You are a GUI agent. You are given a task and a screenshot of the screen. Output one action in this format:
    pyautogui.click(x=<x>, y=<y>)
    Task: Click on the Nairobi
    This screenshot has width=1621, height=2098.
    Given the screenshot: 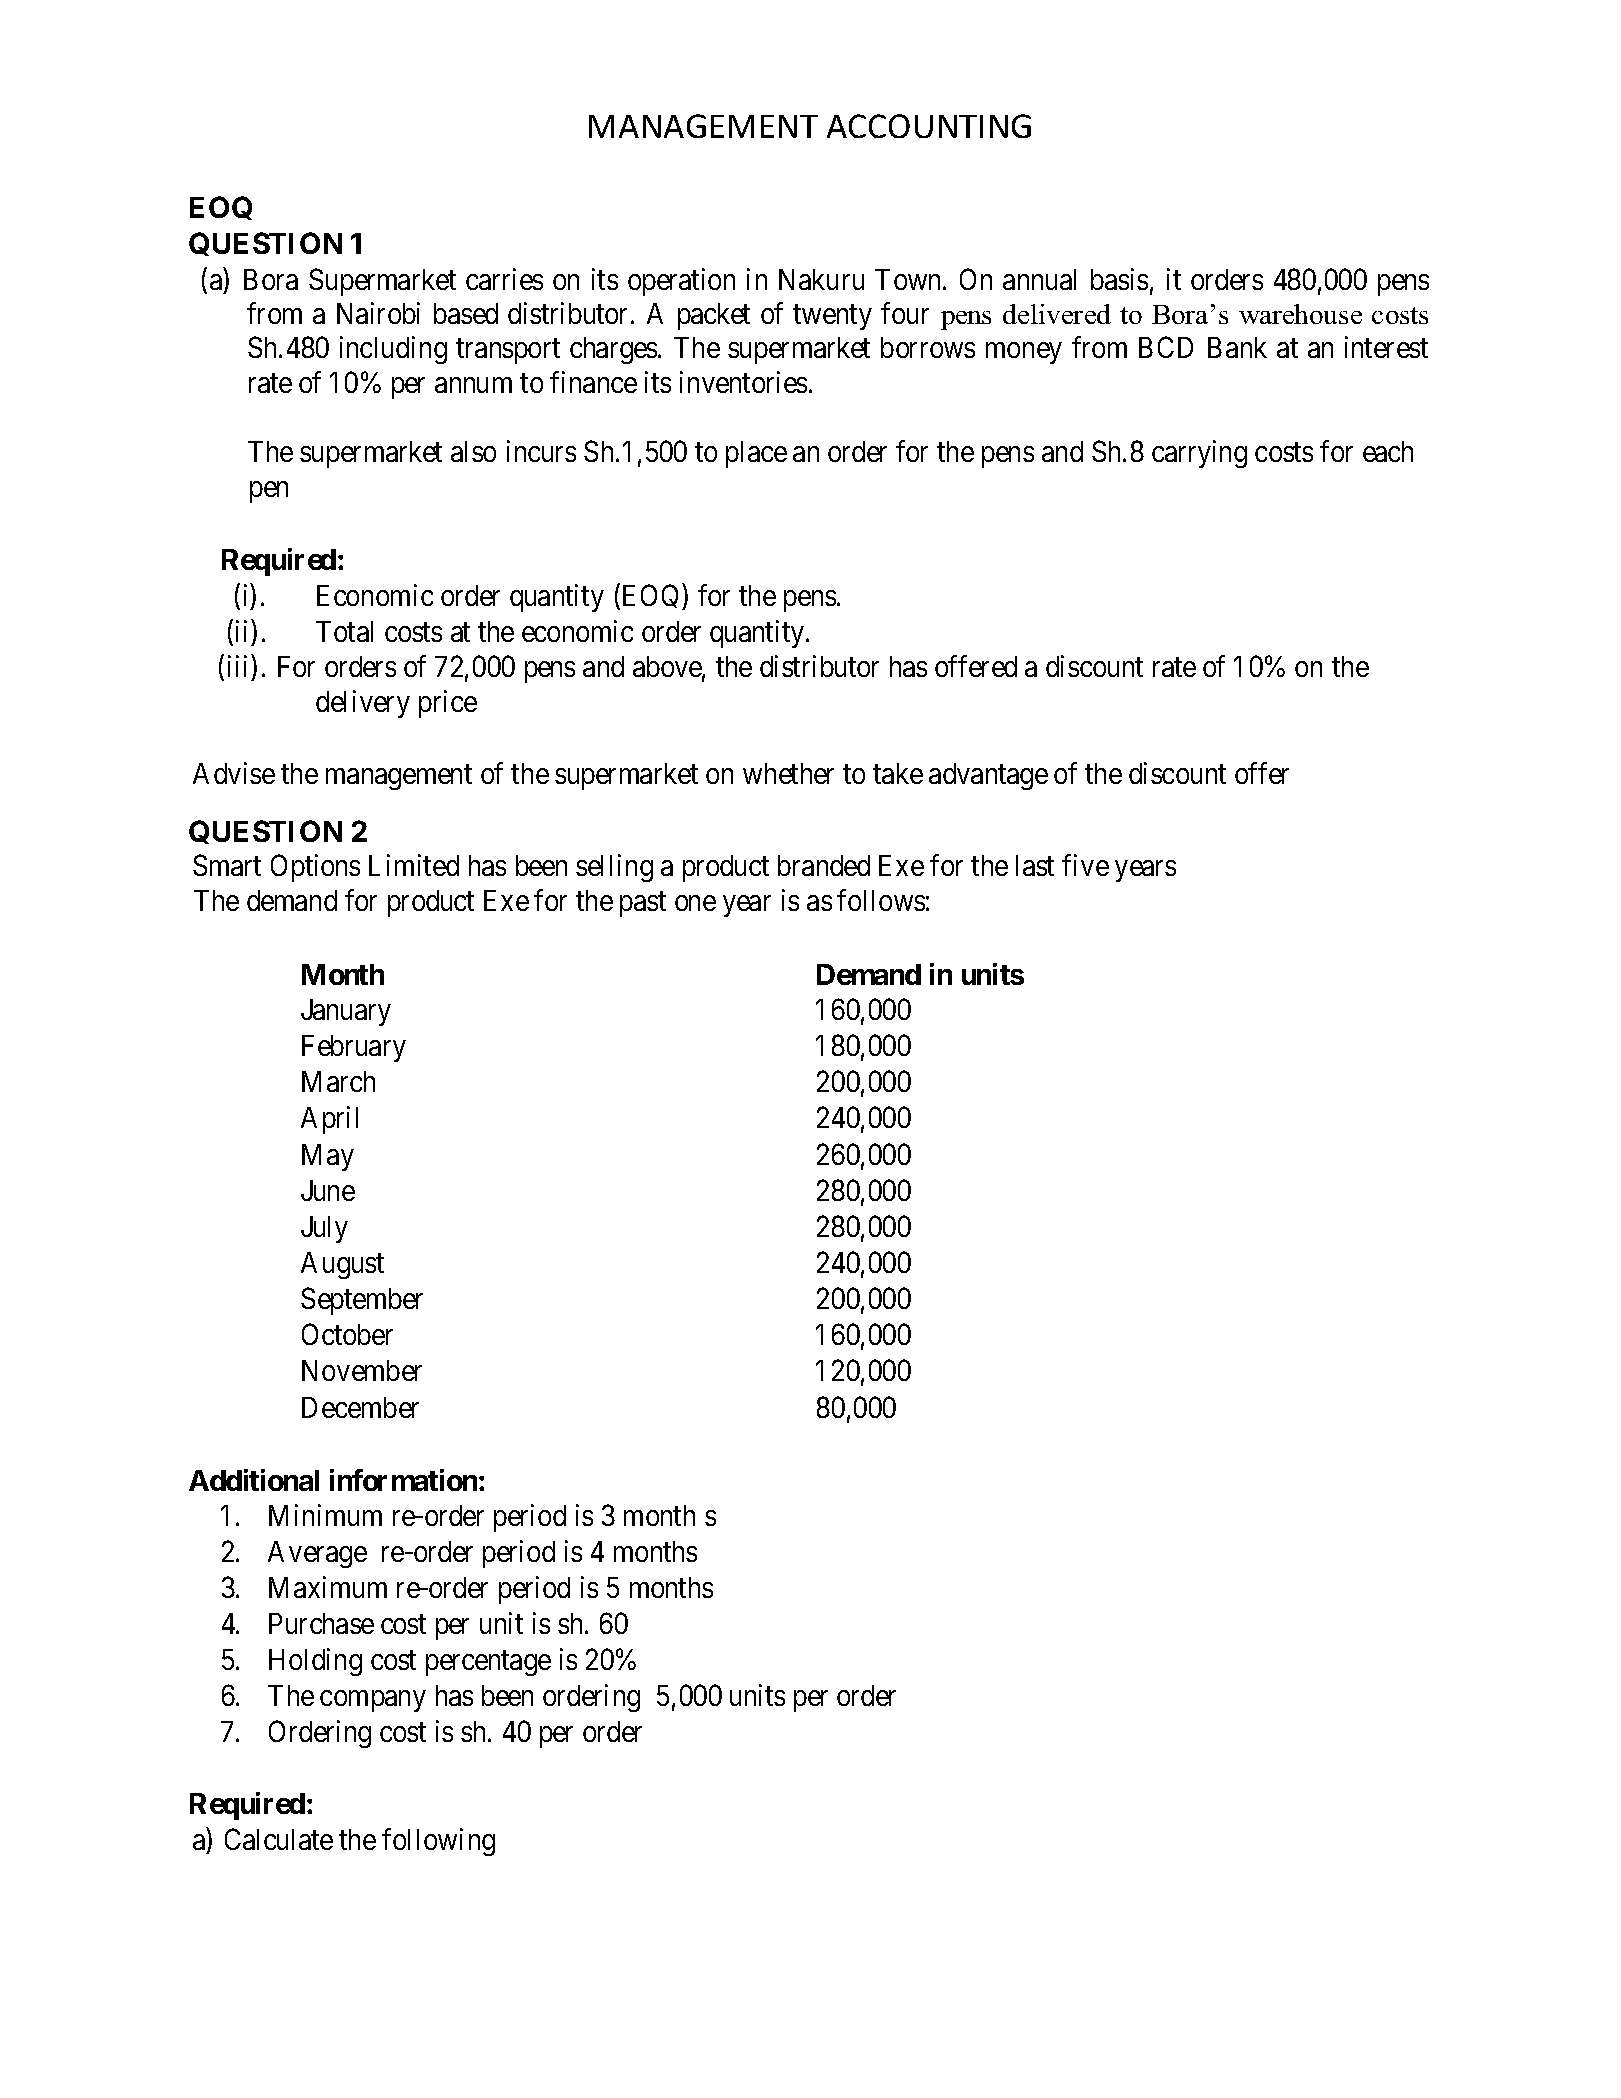 What is the action you would take?
    pyautogui.click(x=378, y=313)
